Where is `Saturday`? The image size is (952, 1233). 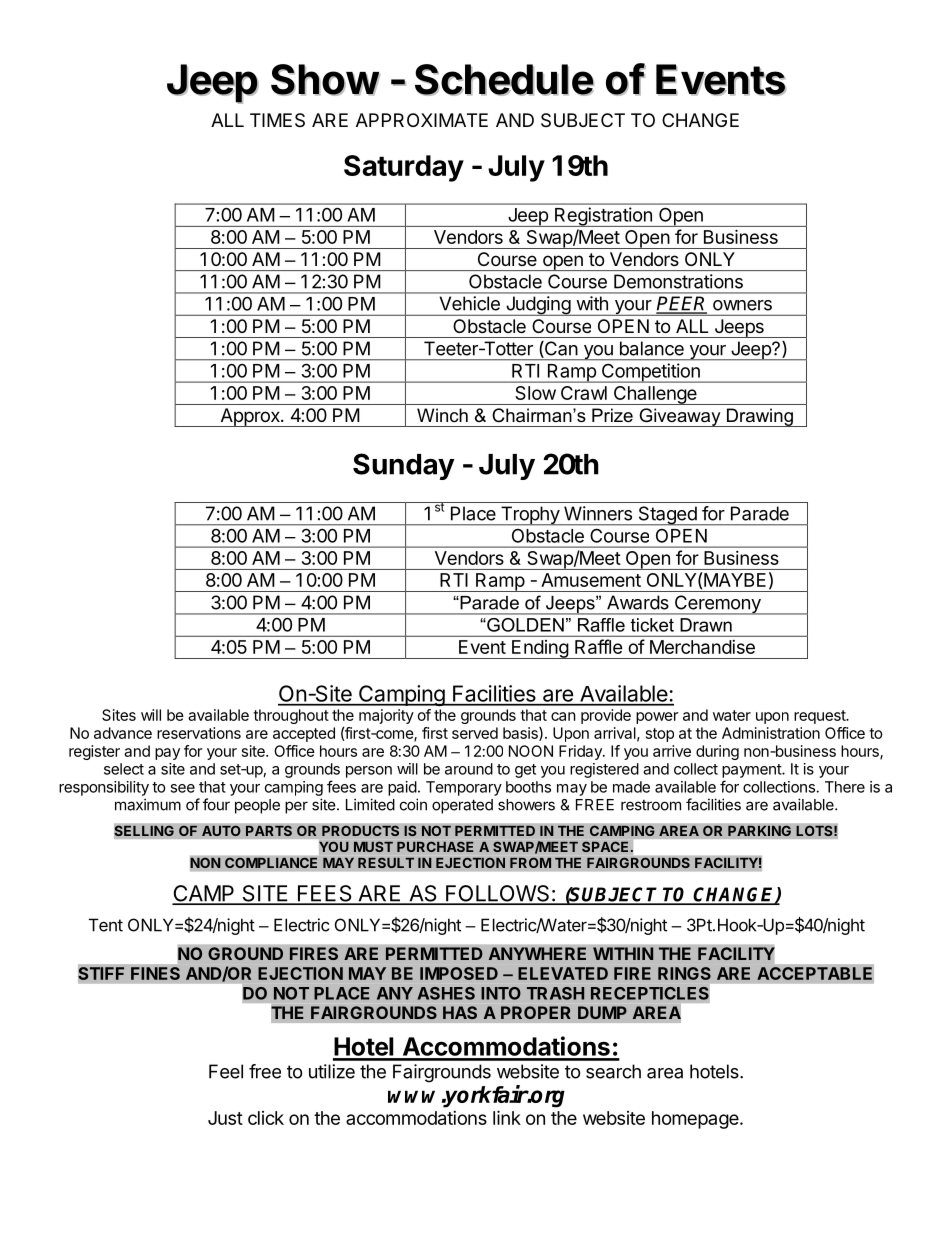
Saturday is located at coordinates (404, 168).
